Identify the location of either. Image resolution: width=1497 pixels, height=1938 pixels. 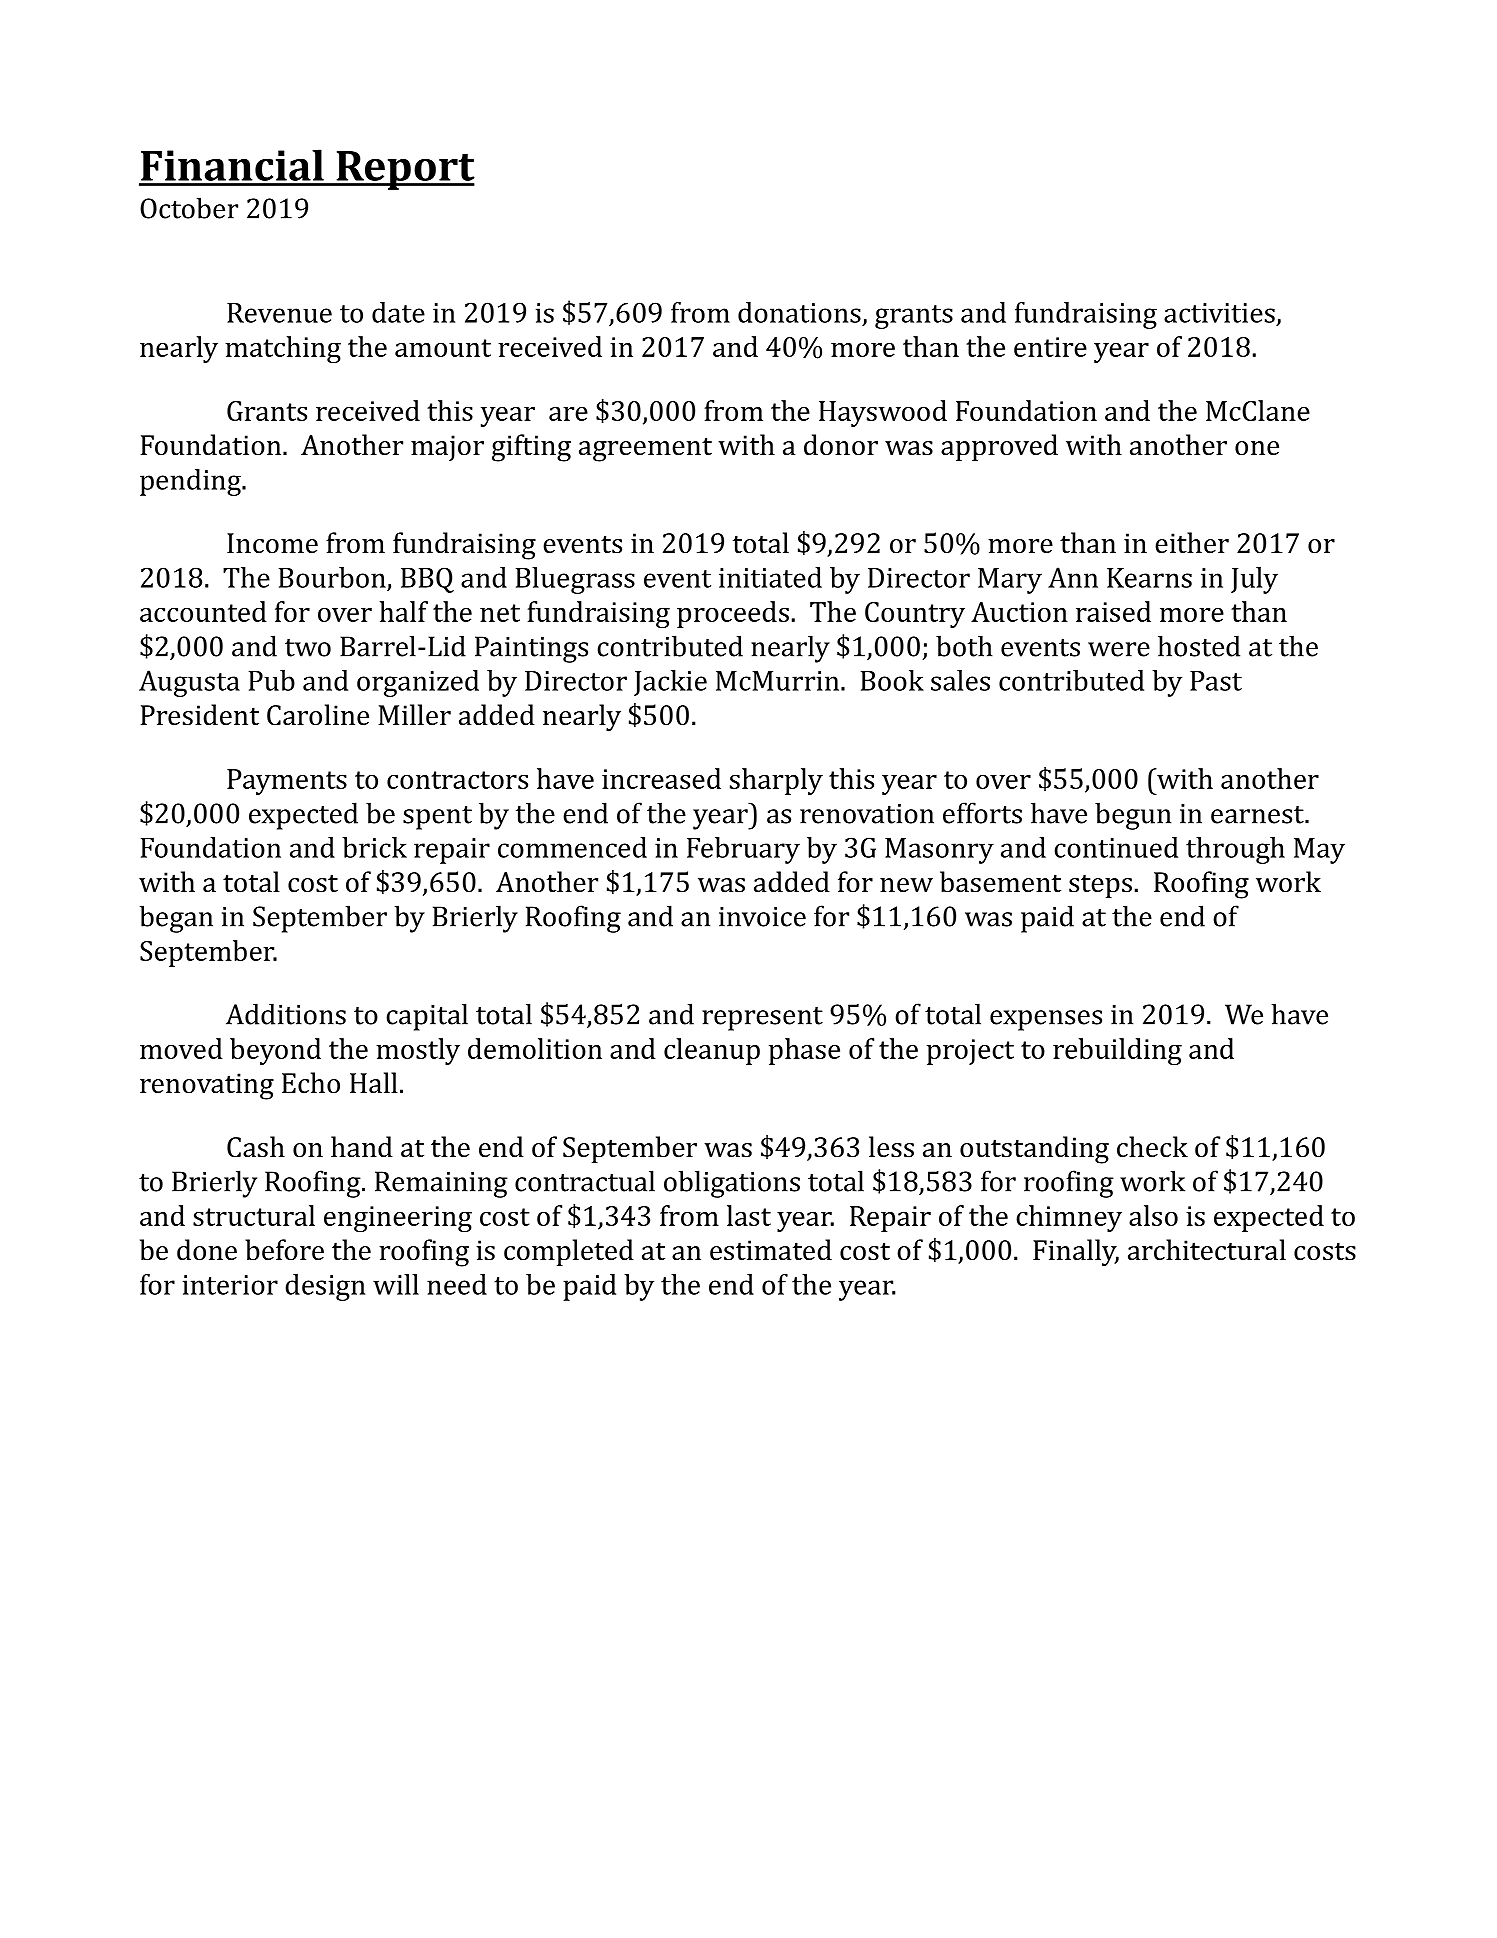
(1192, 543).
